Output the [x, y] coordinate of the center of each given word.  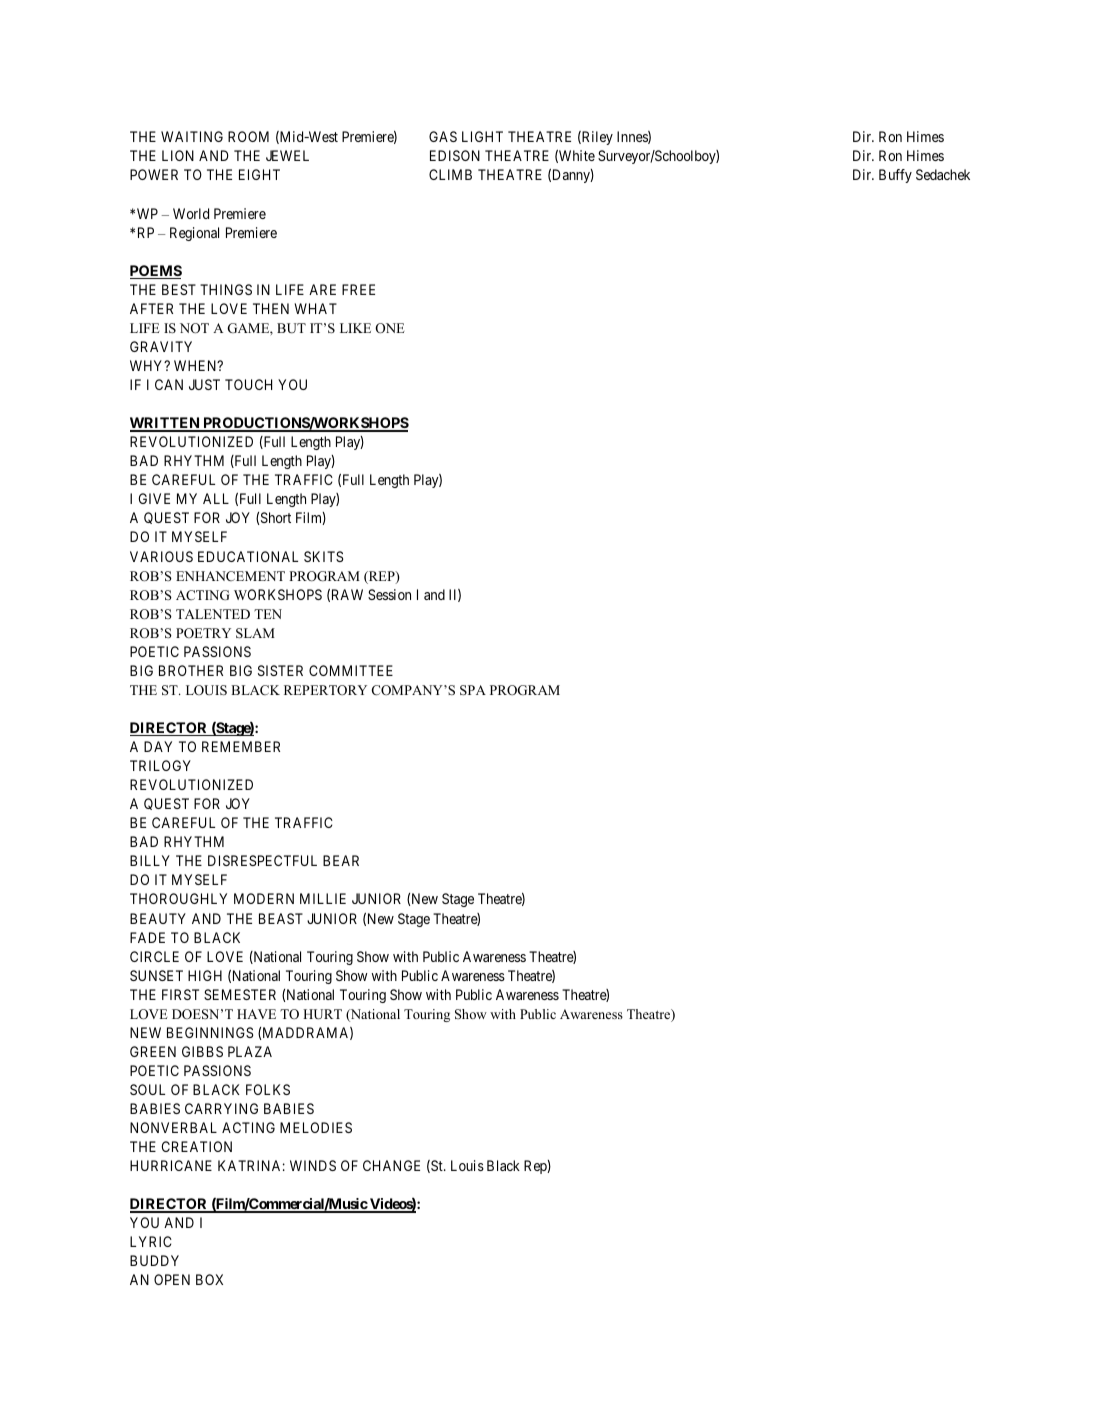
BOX [209, 1279]
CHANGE [391, 1165]
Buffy [895, 176]
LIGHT [482, 136]
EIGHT [259, 174]
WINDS [313, 1165]
